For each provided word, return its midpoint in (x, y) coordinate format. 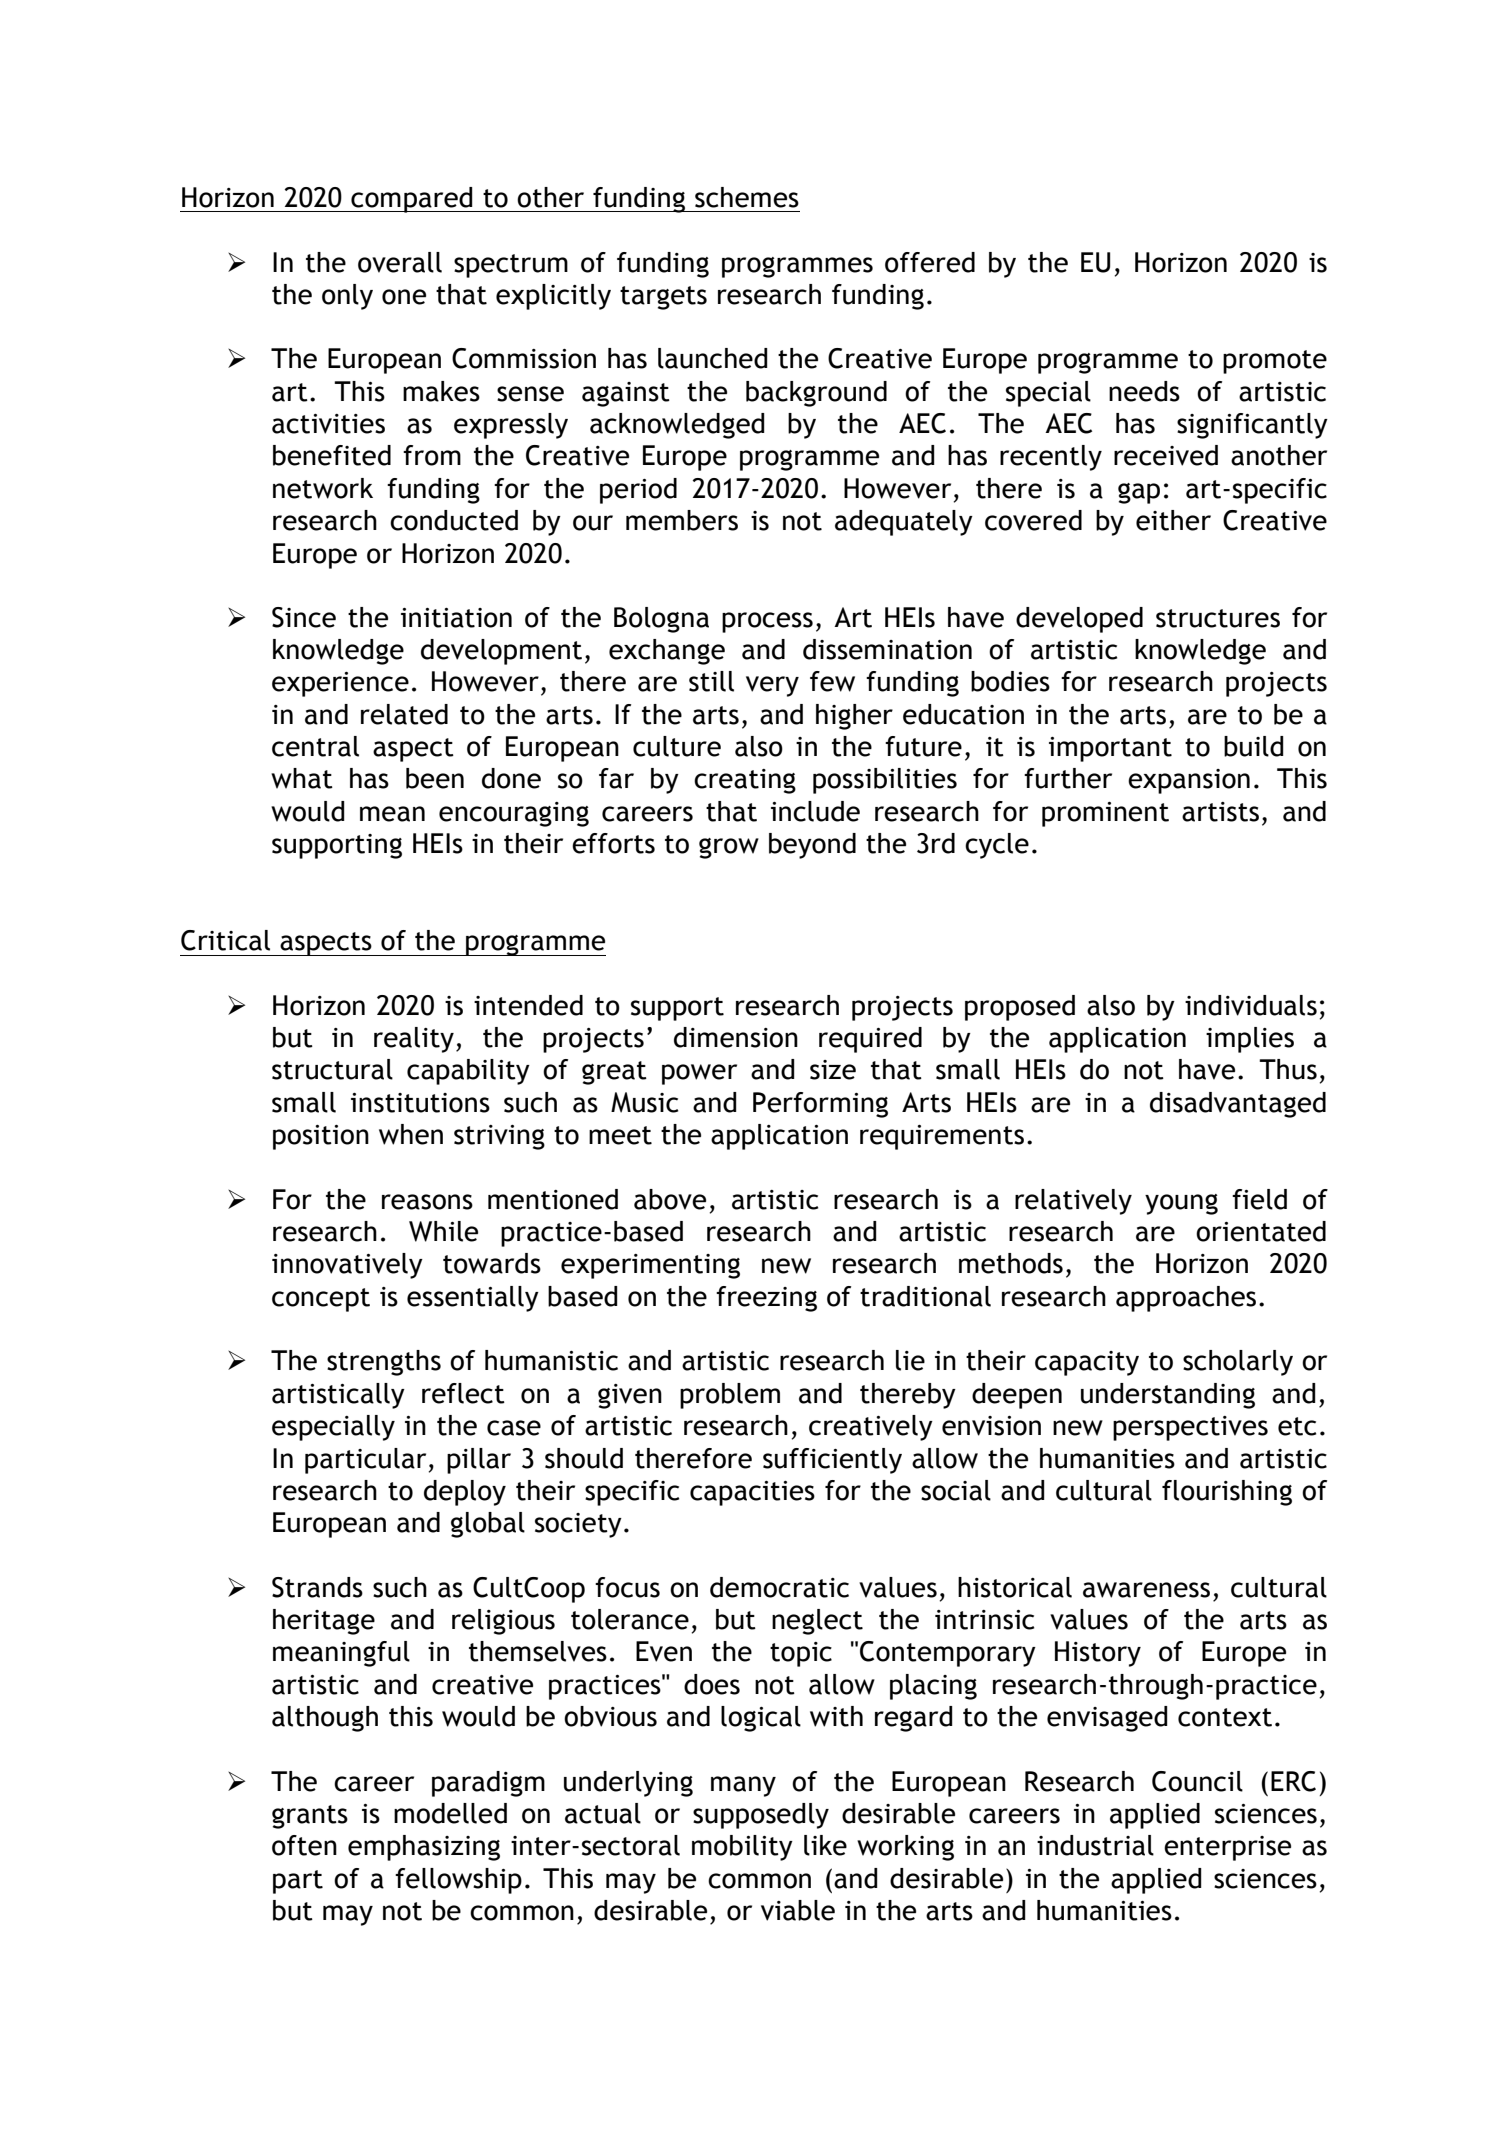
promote (1275, 362)
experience (340, 684)
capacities (752, 1493)
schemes (747, 197)
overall (400, 262)
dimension (736, 1037)
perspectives (1190, 1428)
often (304, 1845)
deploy (465, 1493)
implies (1250, 1040)
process (767, 622)
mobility (742, 1848)
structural (332, 1069)
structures (1218, 618)
